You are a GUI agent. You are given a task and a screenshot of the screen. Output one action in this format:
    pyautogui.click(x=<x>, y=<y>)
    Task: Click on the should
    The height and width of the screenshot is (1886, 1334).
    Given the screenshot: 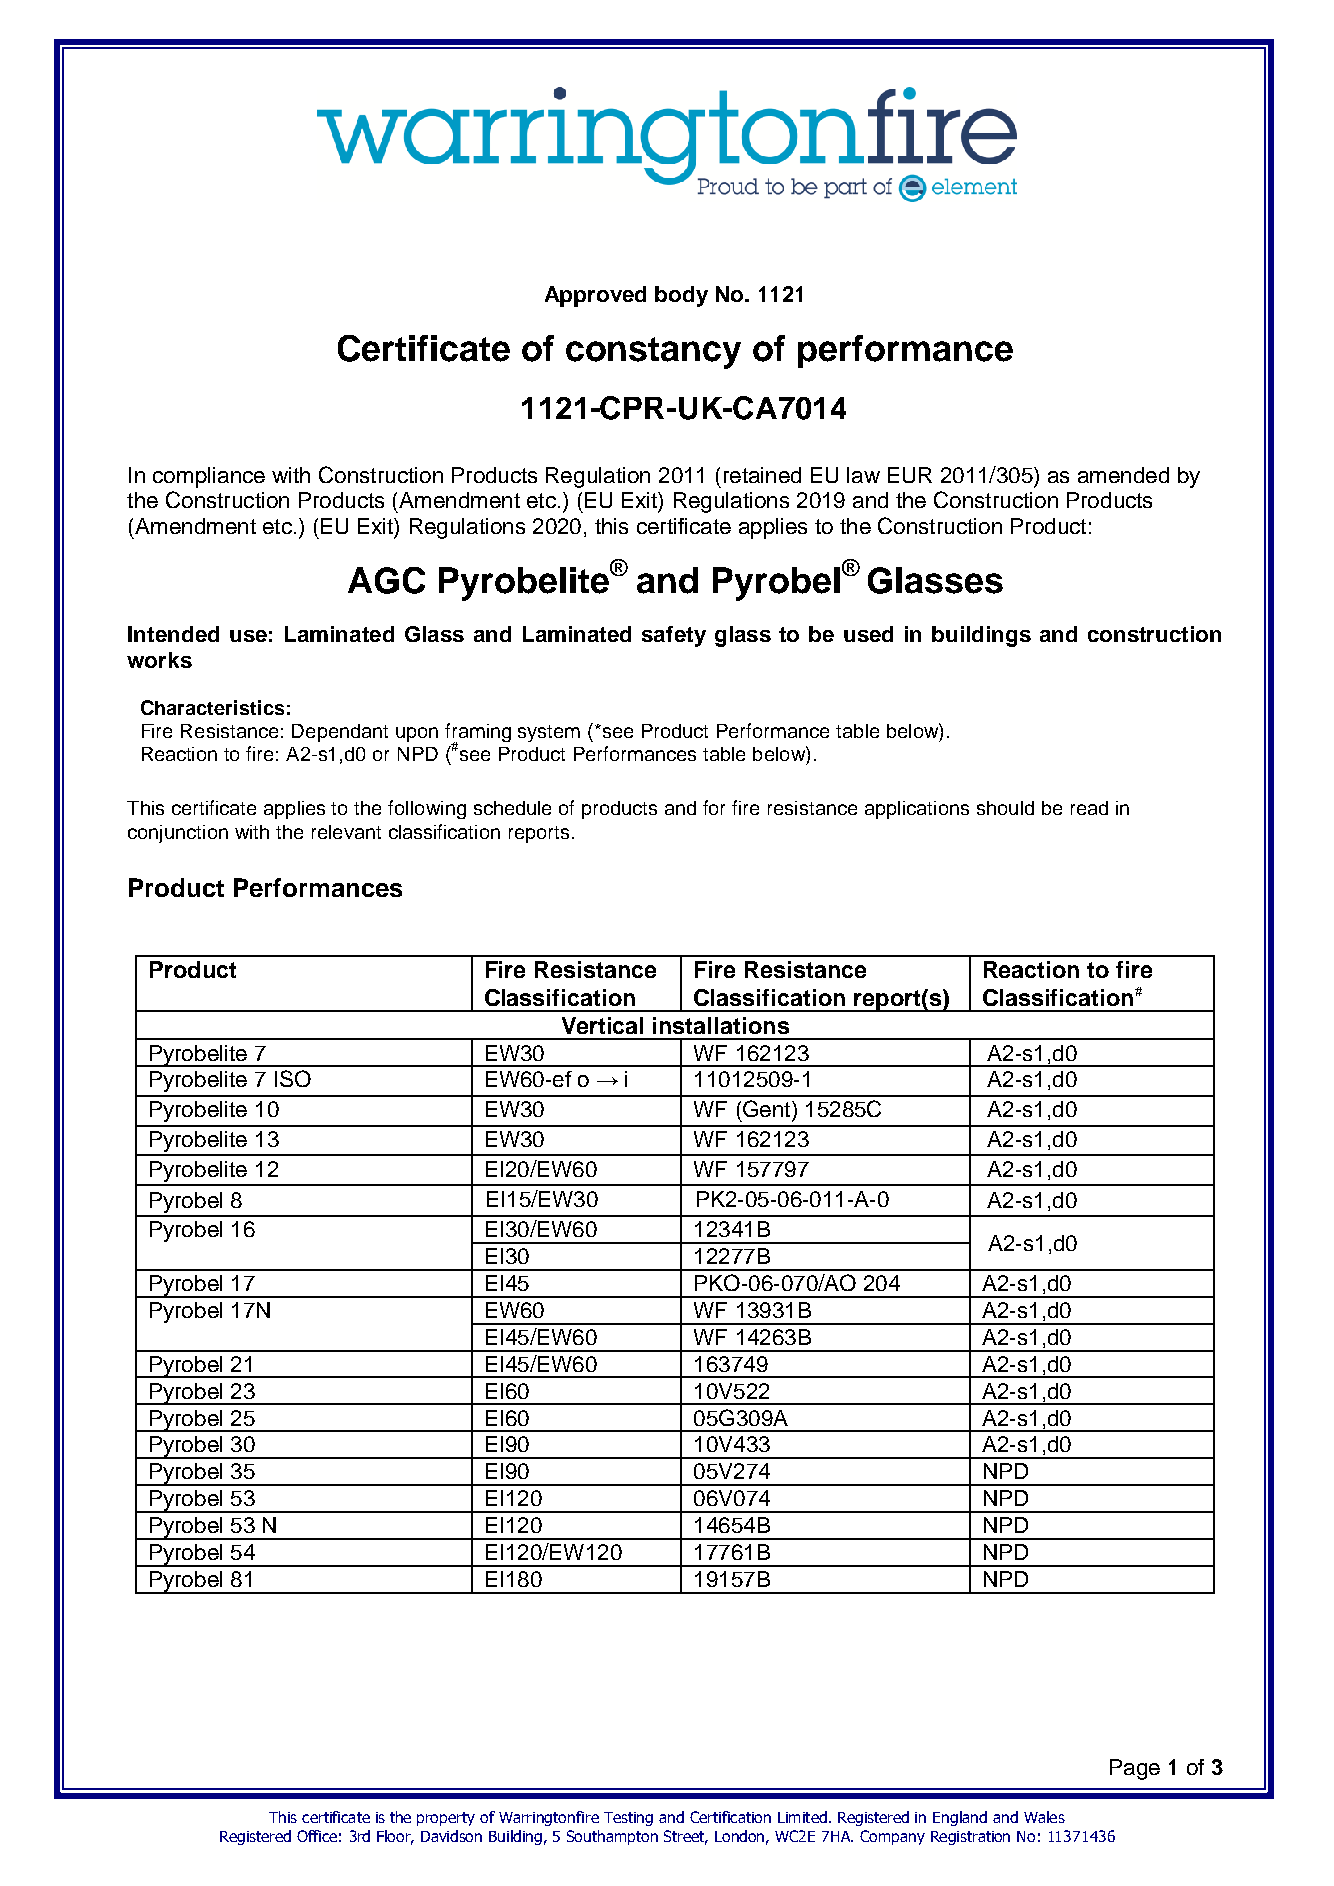 What is the action you would take?
    pyautogui.click(x=1005, y=808)
